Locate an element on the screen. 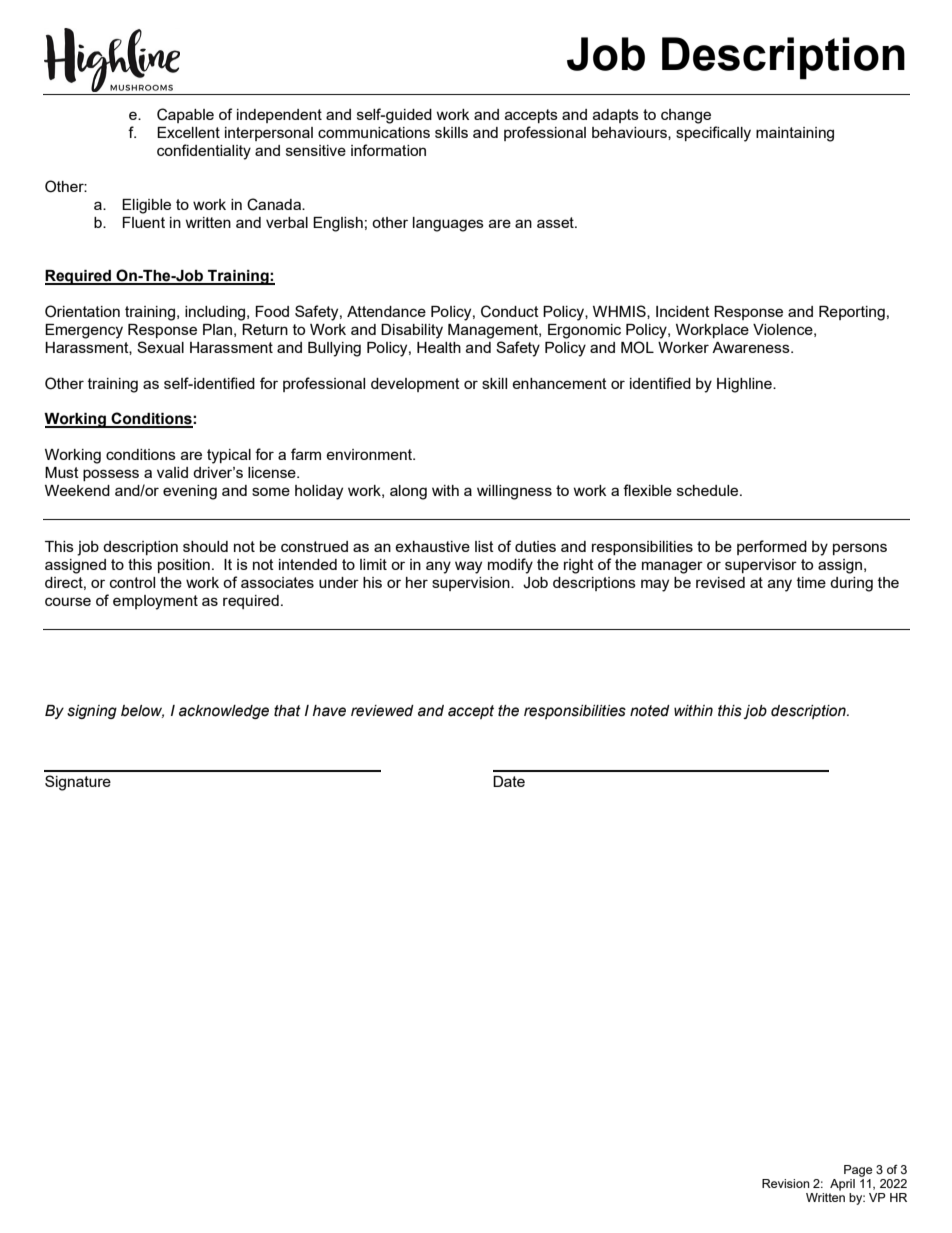 This screenshot has height=1233, width=952. Excellent is located at coordinates (188, 132).
